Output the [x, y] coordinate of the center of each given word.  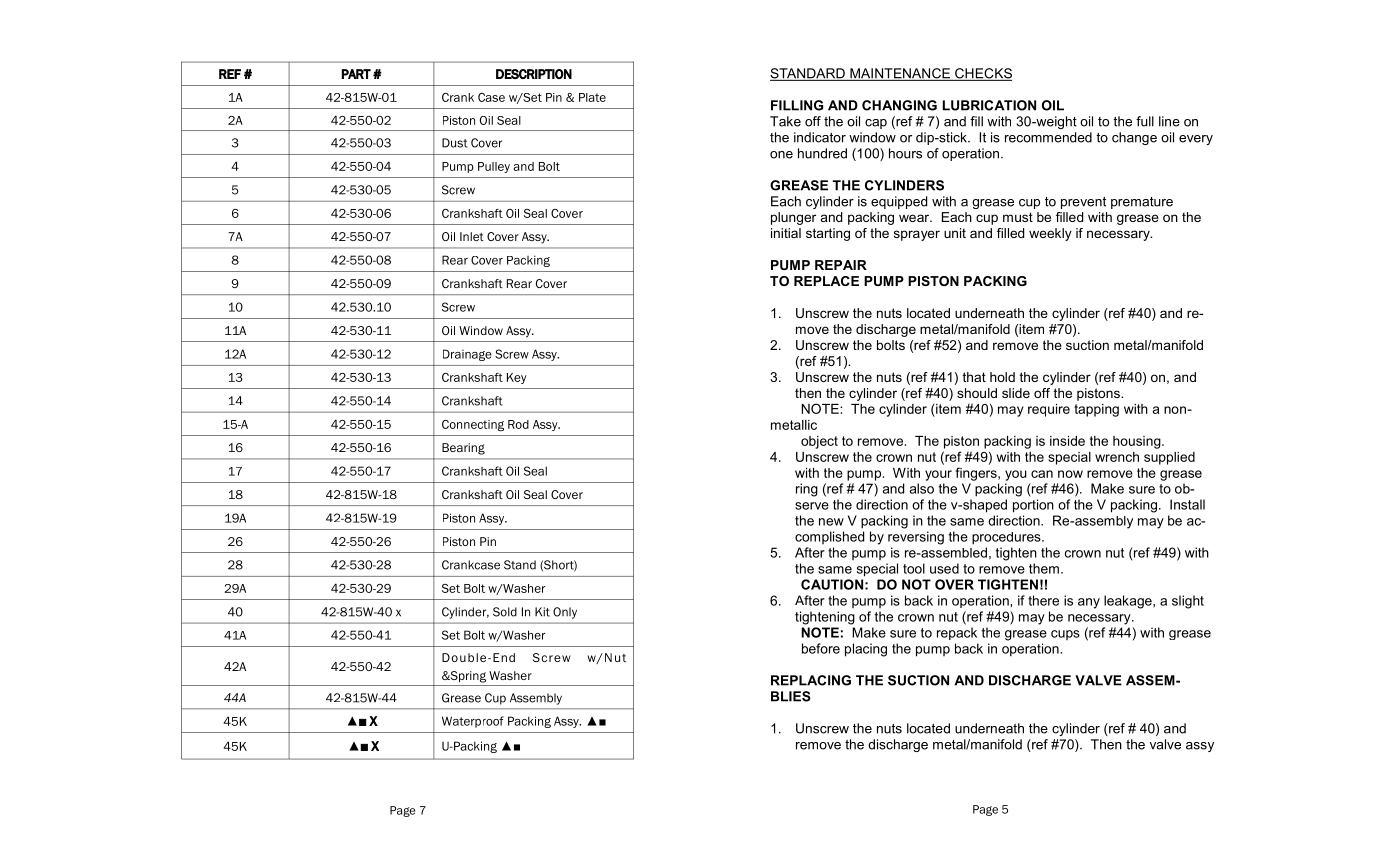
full [1145, 121]
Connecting [473, 425]
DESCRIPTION [534, 74]
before [821, 648]
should [977, 393]
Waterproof [473, 722]
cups [1065, 635]
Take [785, 121]
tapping [1096, 410]
